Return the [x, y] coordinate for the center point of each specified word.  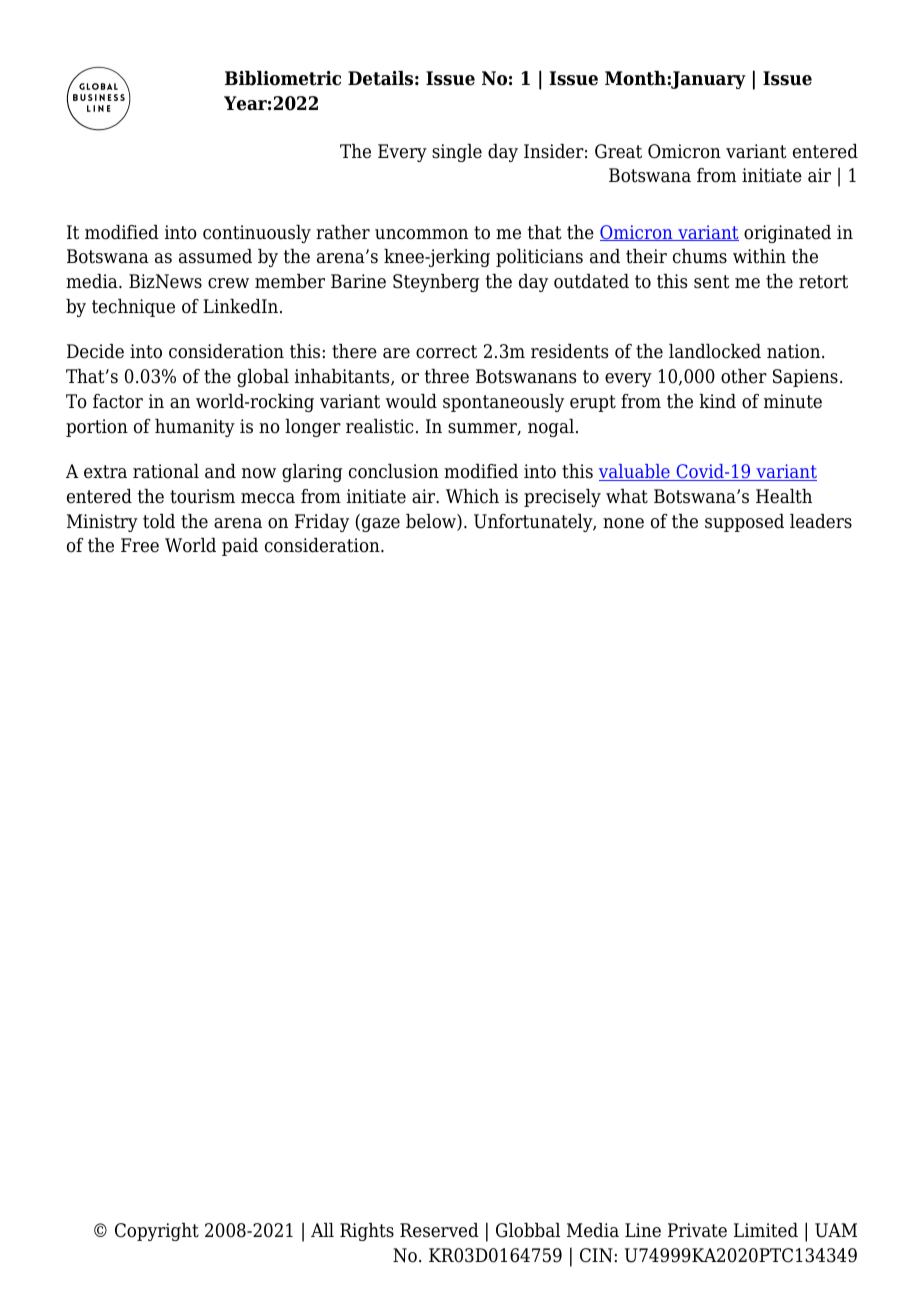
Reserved [439, 1230]
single [457, 153]
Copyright [157, 1232]
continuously [257, 234]
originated [787, 234]
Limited [766, 1230]
